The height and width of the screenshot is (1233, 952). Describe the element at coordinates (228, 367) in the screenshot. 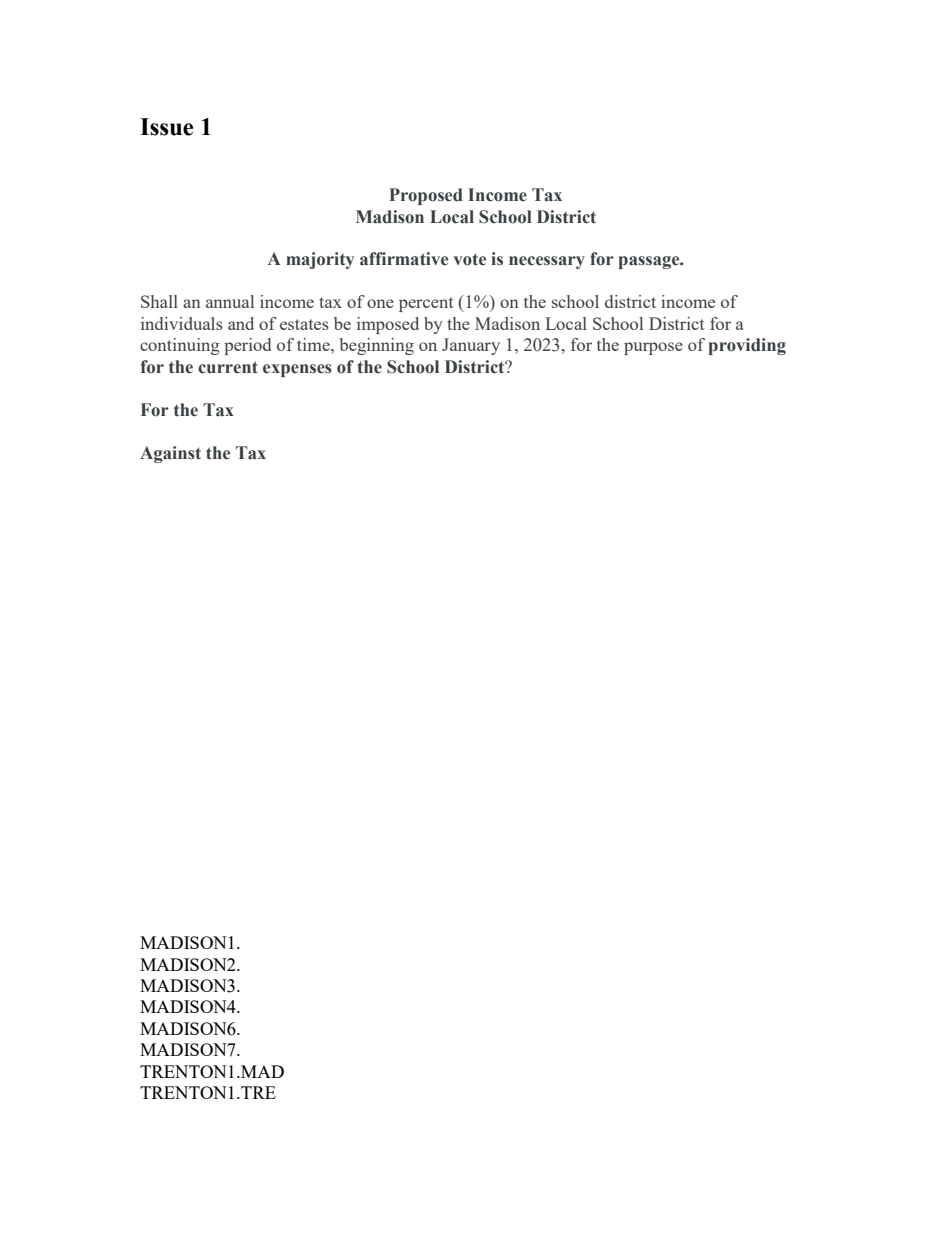

I see `current` at that location.
